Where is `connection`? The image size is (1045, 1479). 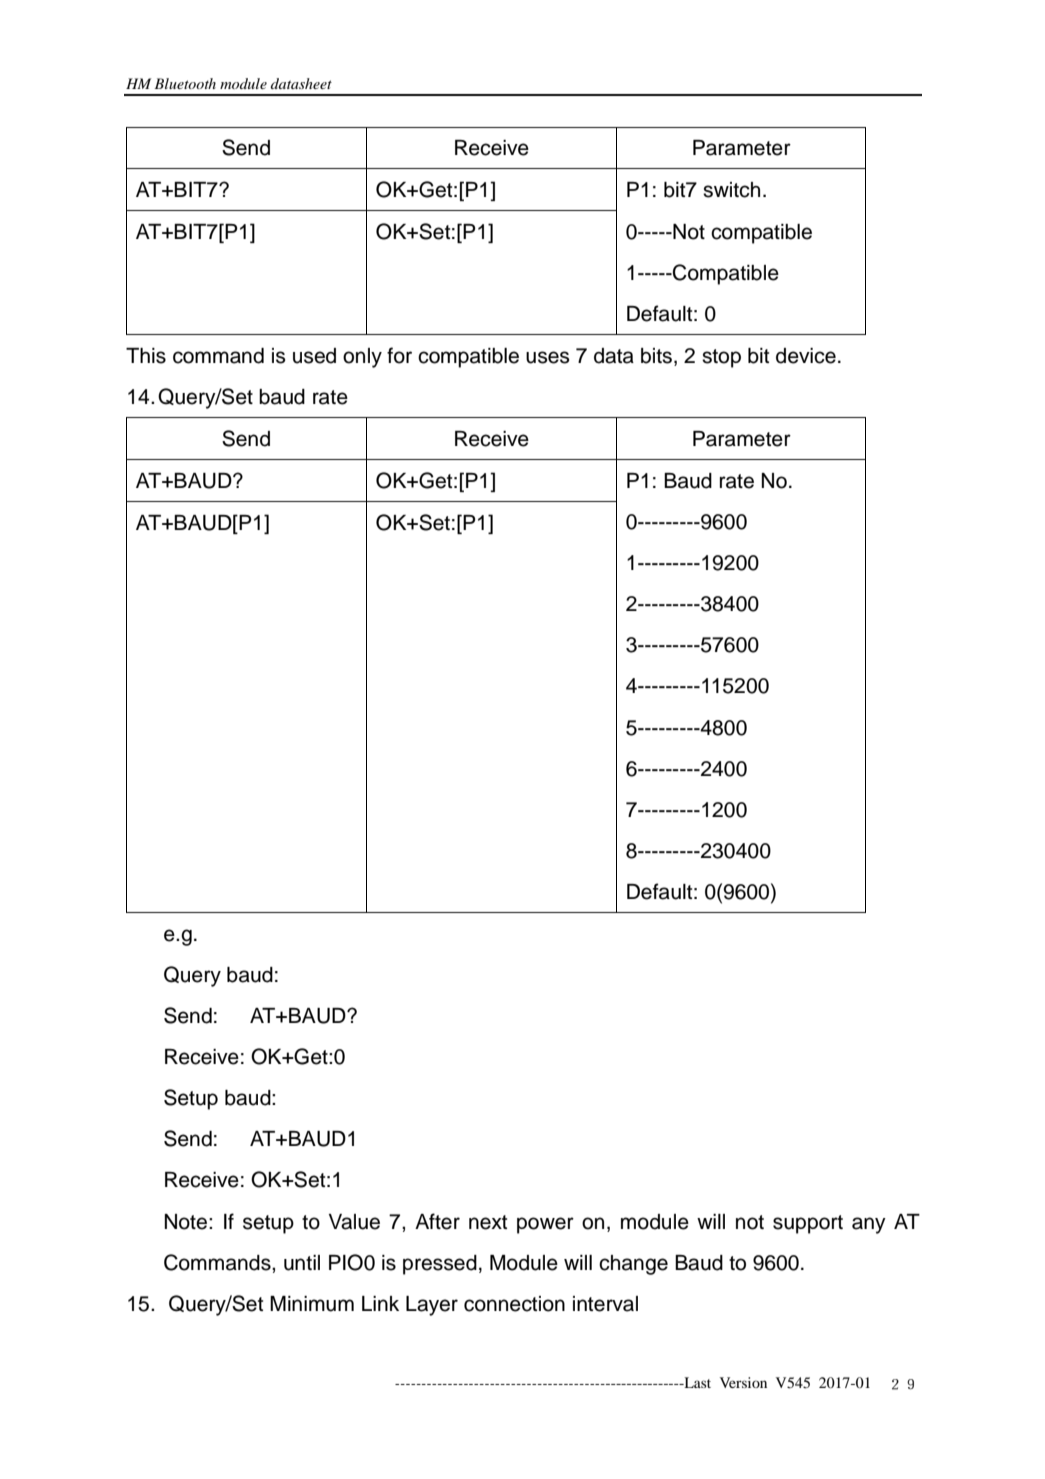 connection is located at coordinates (514, 1304).
